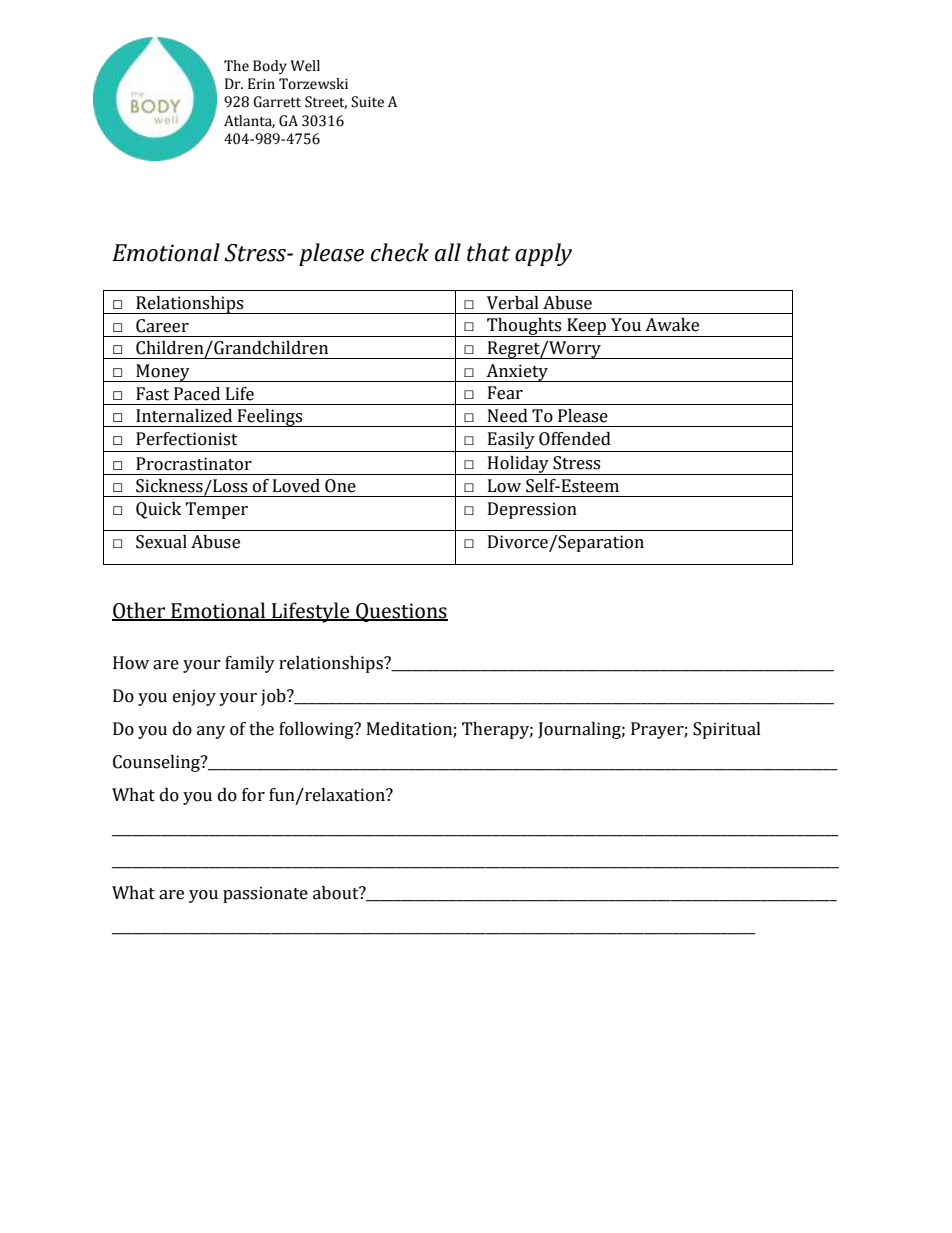 This page has height=1233, width=952. Describe the element at coordinates (194, 464) in the page. I see `Procrastinator` at that location.
